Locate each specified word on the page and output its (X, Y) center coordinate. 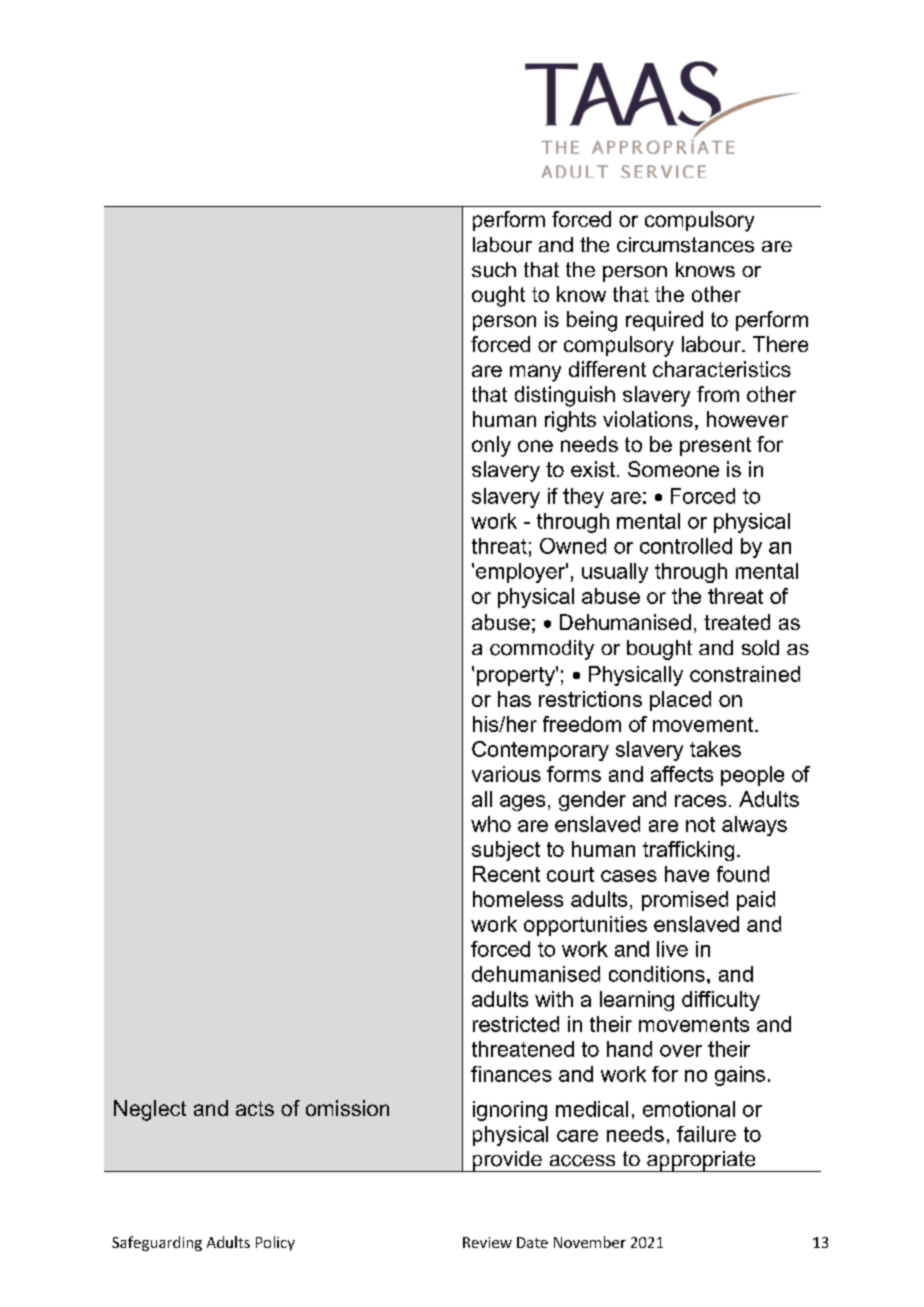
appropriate (701, 1161)
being (592, 321)
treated (737, 622)
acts (255, 1108)
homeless (518, 899)
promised (685, 901)
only (491, 446)
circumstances (685, 245)
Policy (275, 1243)
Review (487, 1242)
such (494, 270)
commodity (542, 650)
